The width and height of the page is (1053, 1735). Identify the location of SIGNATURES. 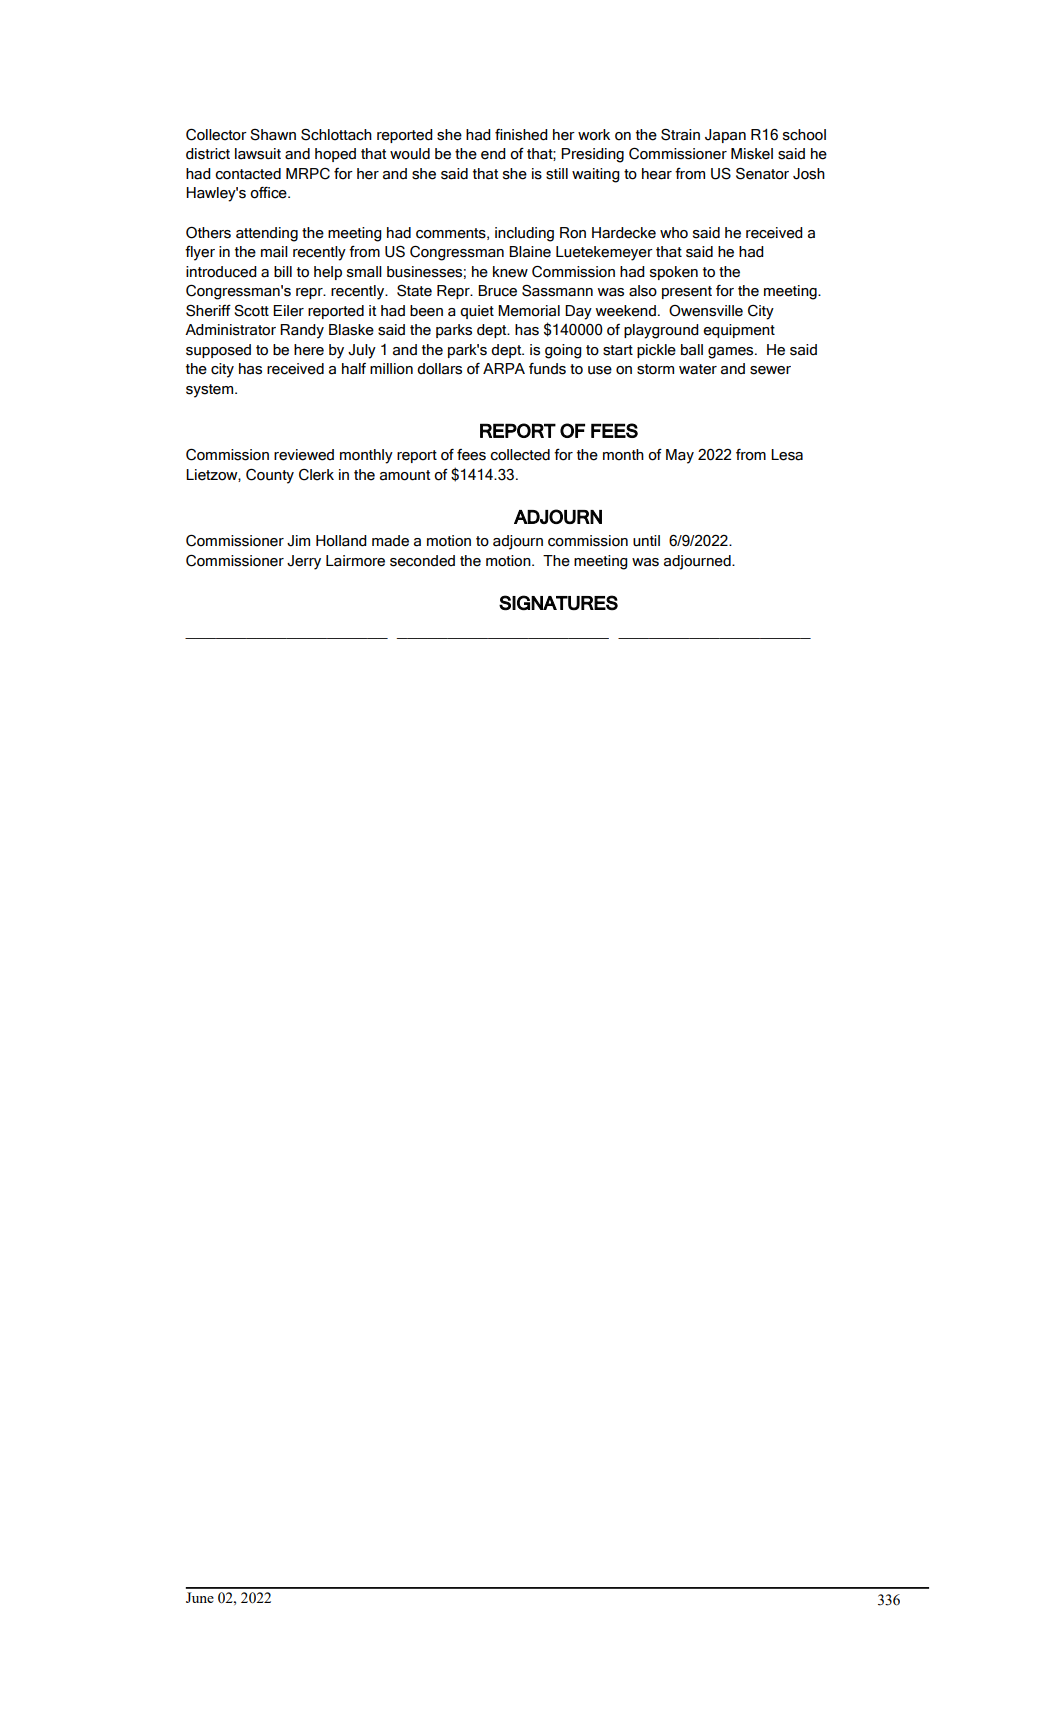
(558, 603).
